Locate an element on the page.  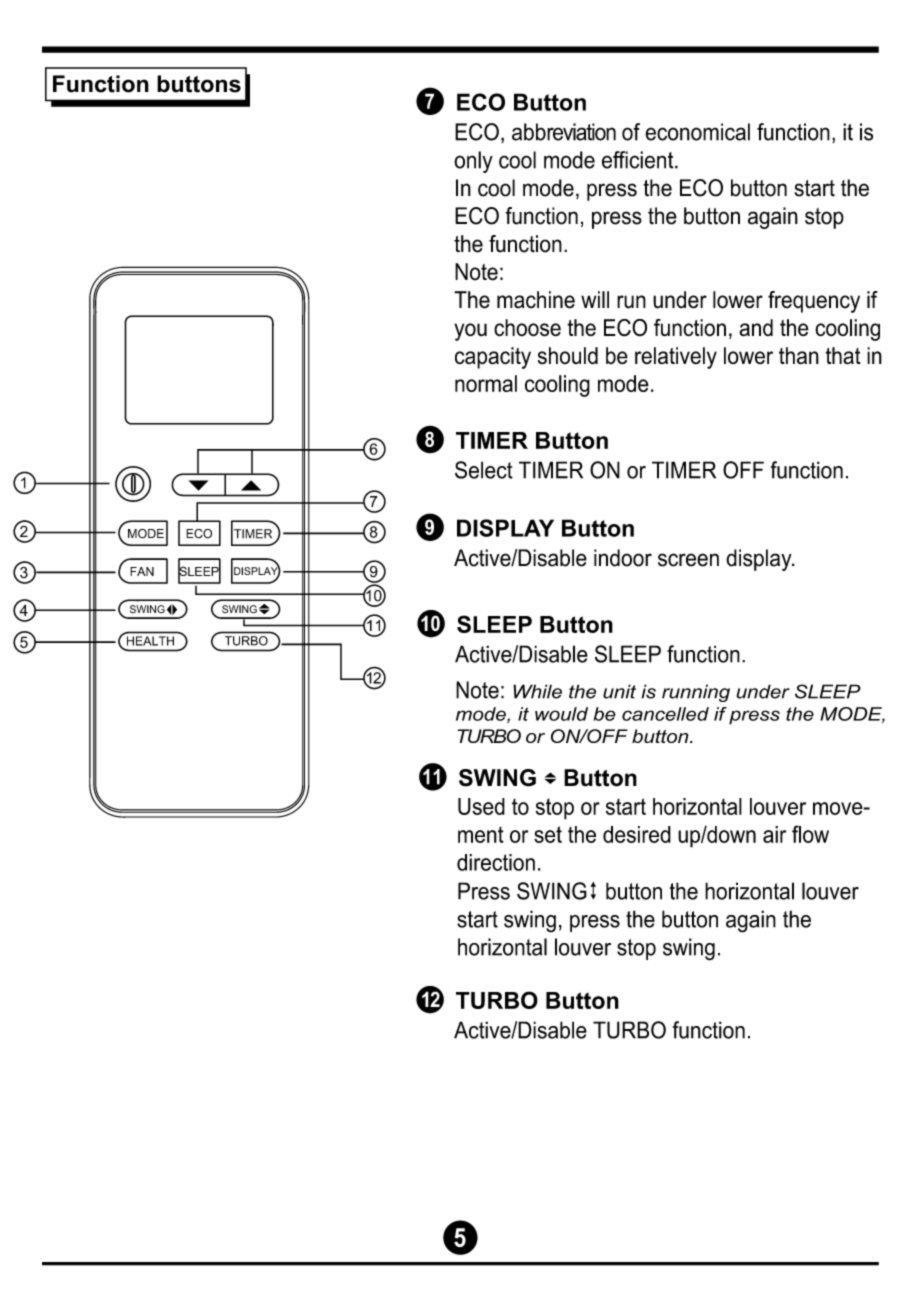
efficient is located at coordinates (639, 160).
